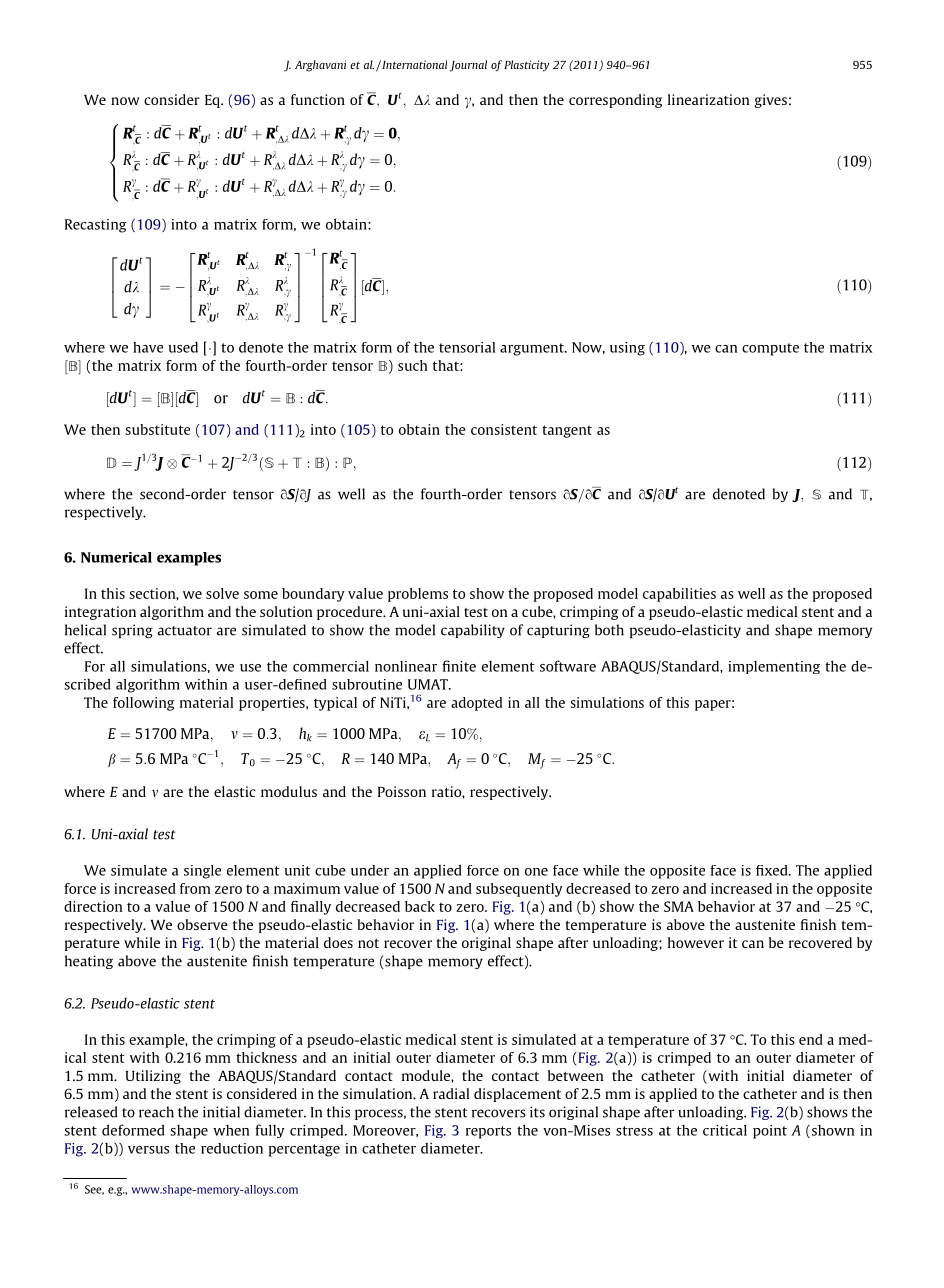 The width and height of the screenshot is (944, 1288). What do you see at coordinates (157, 429) in the screenshot?
I see `substitute` at bounding box center [157, 429].
